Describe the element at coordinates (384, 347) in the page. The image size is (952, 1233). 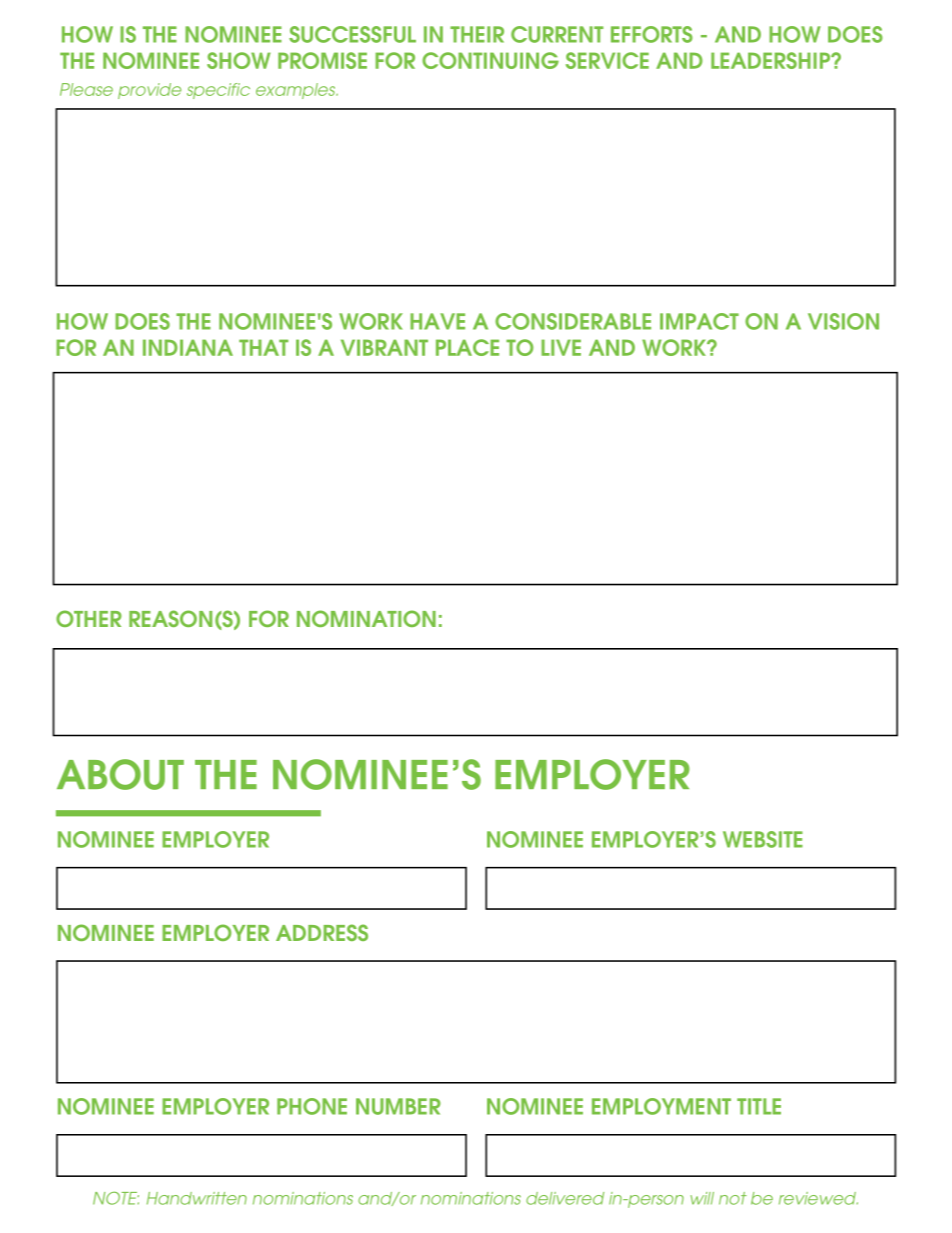
I see `VIBRANT` at that location.
